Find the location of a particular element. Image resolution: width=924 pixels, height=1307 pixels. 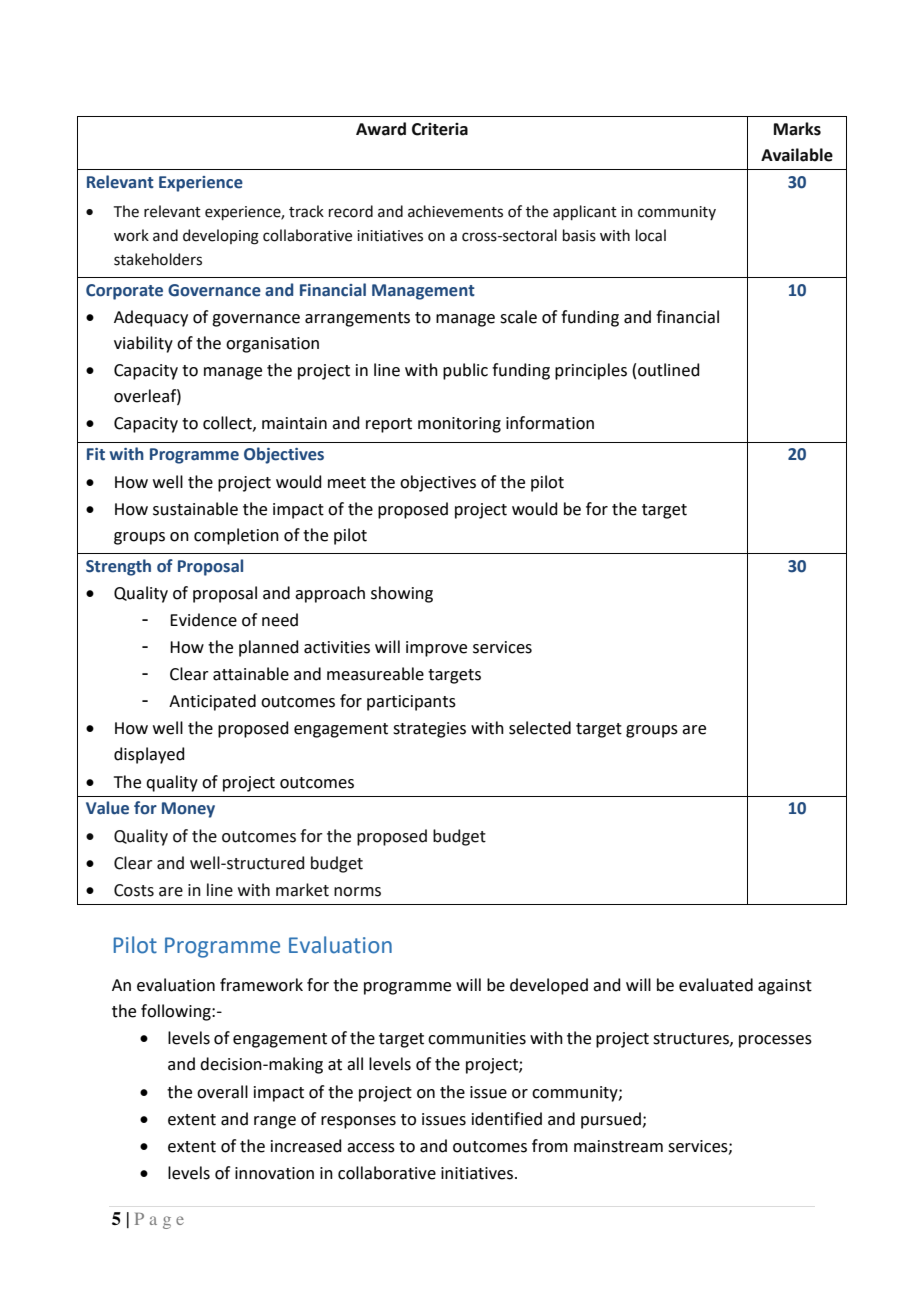

principles is located at coordinates (591, 371).
